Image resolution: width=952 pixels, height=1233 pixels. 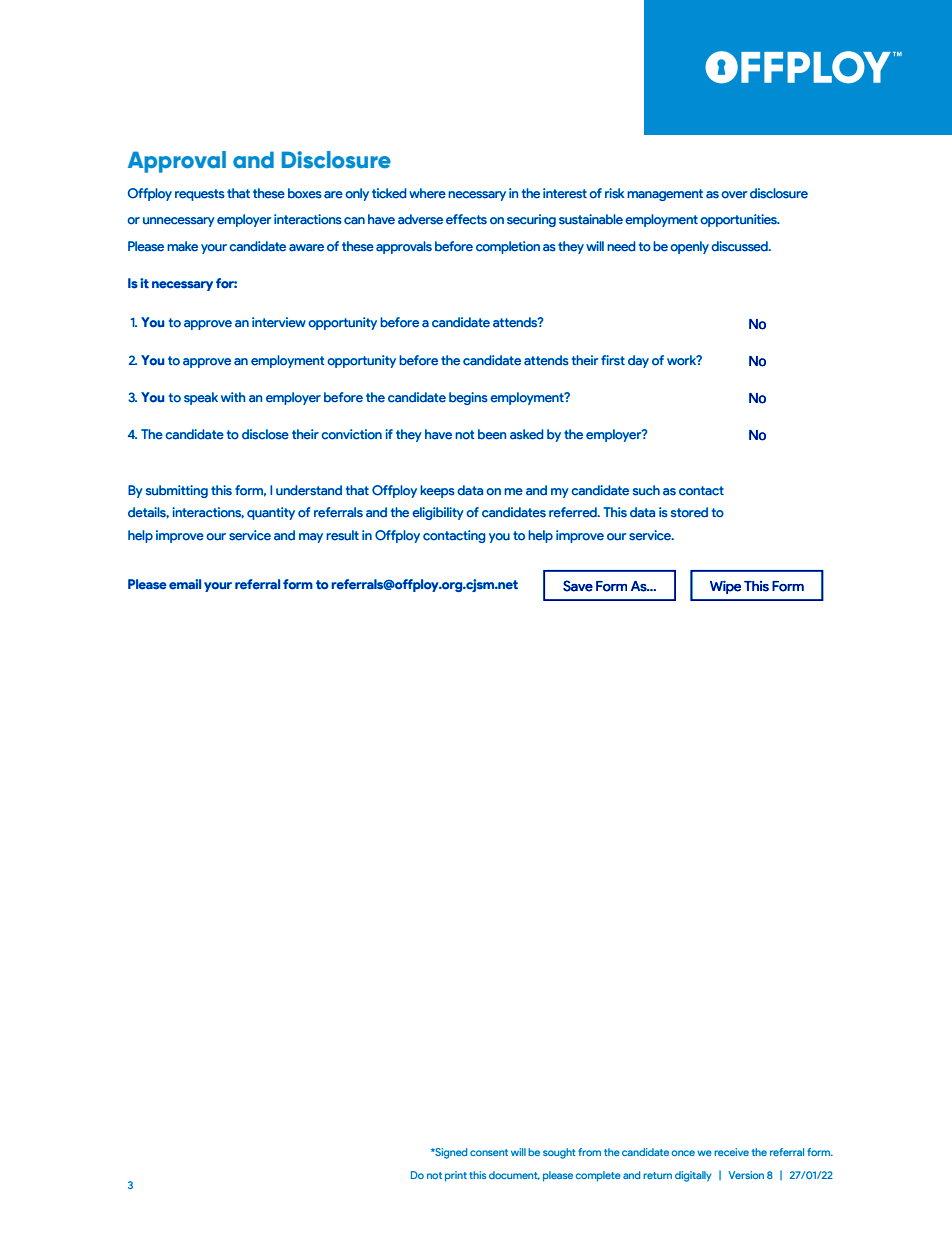 I want to click on such, so click(x=646, y=490).
